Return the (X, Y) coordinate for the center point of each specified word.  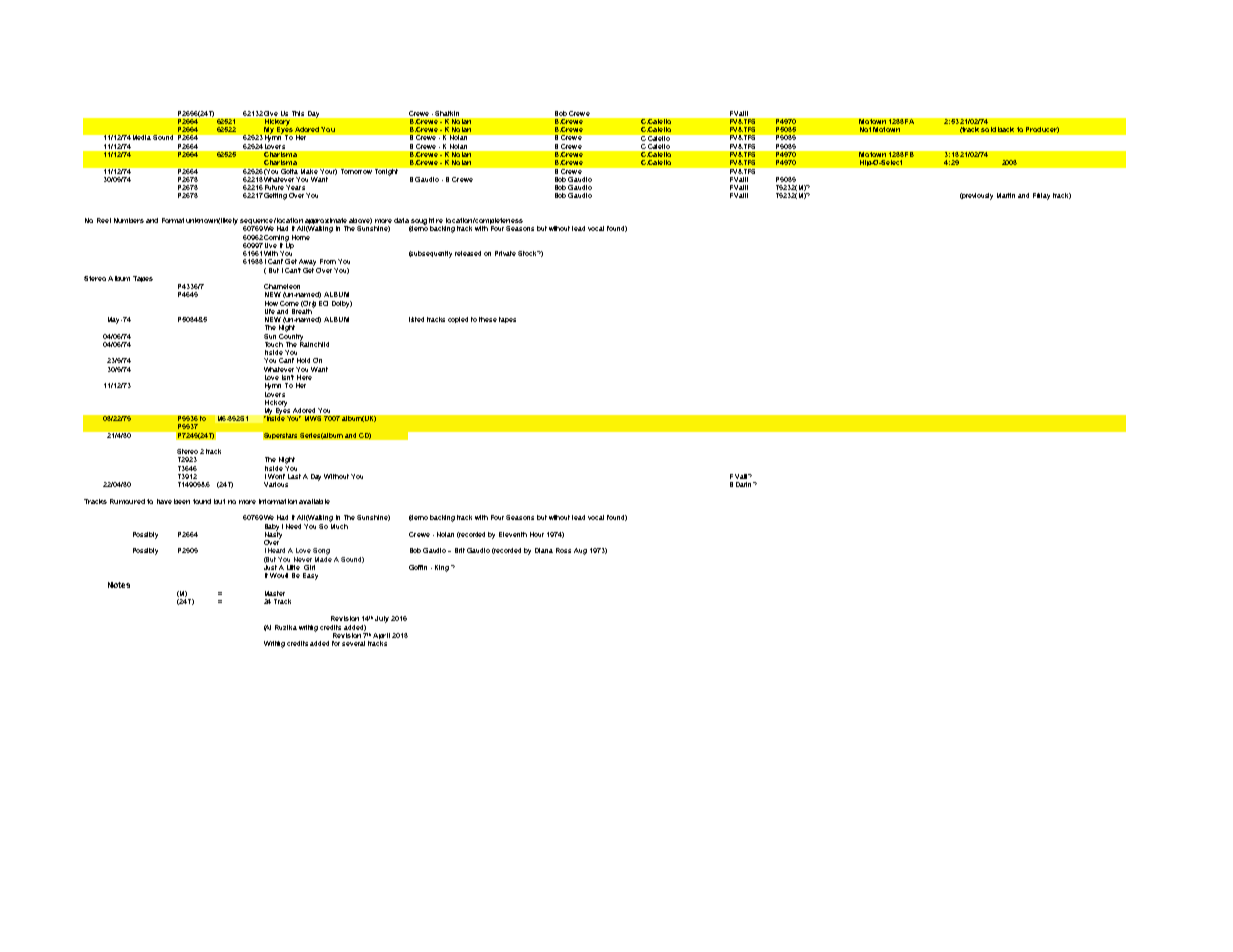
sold (988, 129)
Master (275, 593)
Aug (580, 551)
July (382, 619)
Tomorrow (356, 171)
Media (142, 137)
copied (458, 320)
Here (304, 377)
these (488, 319)
